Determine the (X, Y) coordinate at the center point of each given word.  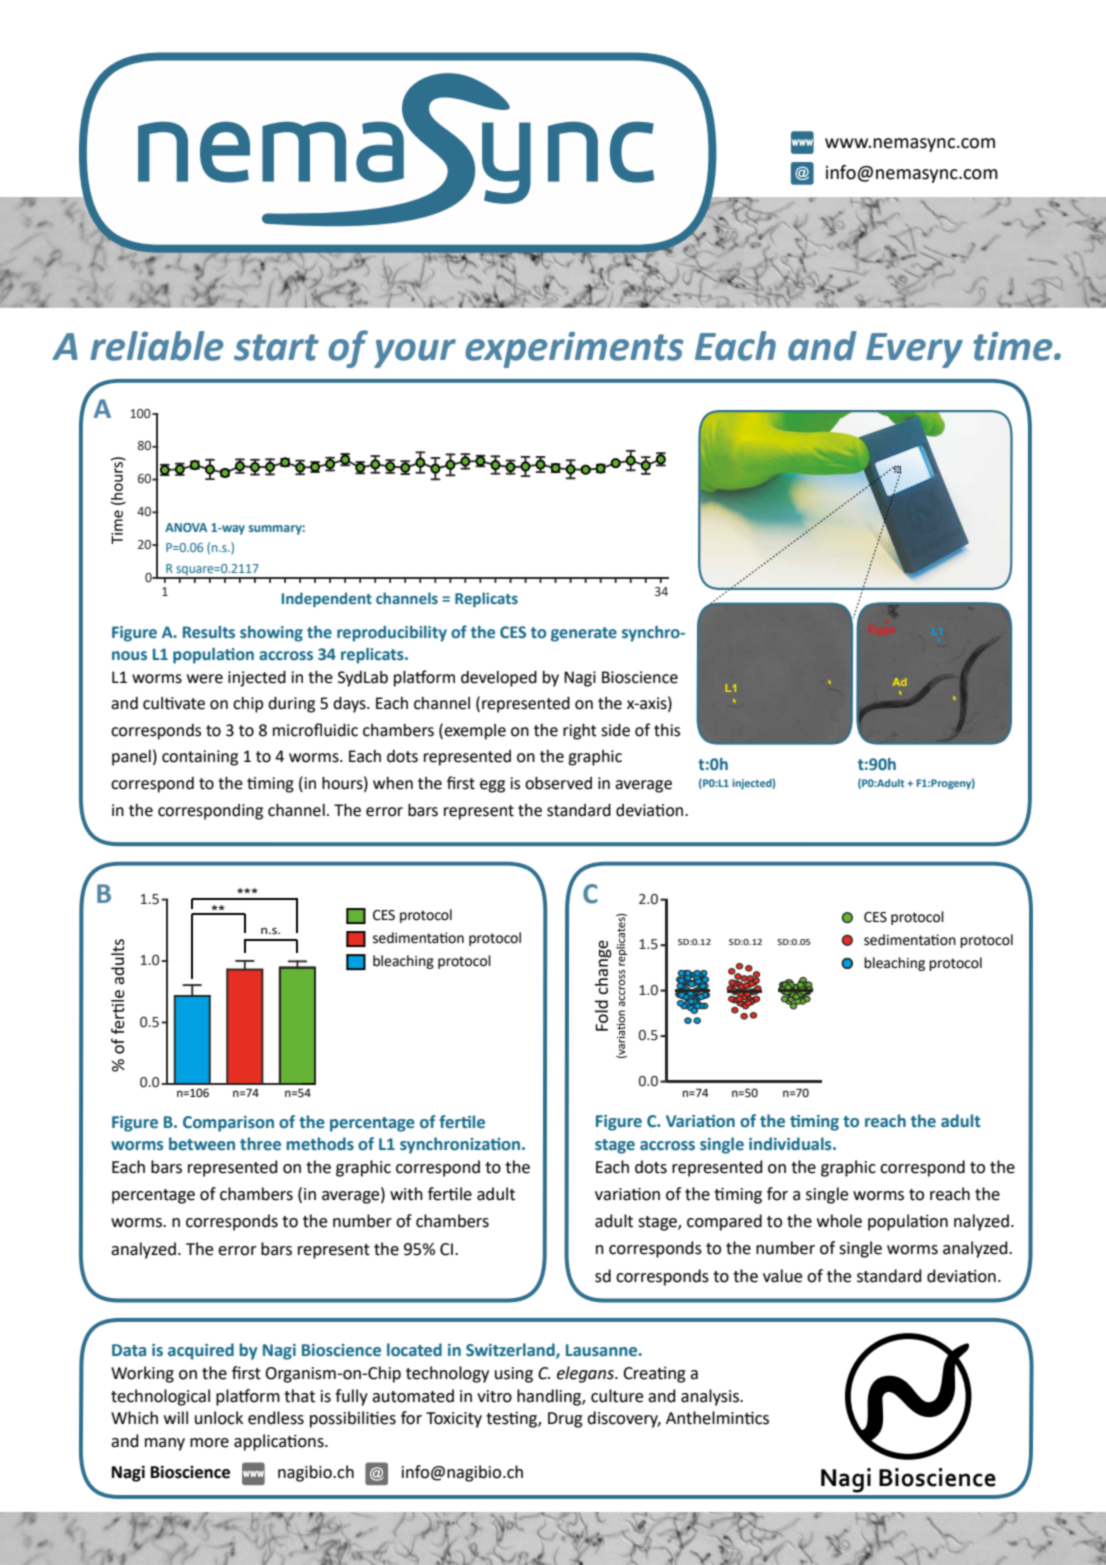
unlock (219, 1418)
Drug (565, 1420)
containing (200, 758)
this (667, 730)
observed (558, 783)
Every (914, 350)
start (276, 347)
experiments (574, 350)
